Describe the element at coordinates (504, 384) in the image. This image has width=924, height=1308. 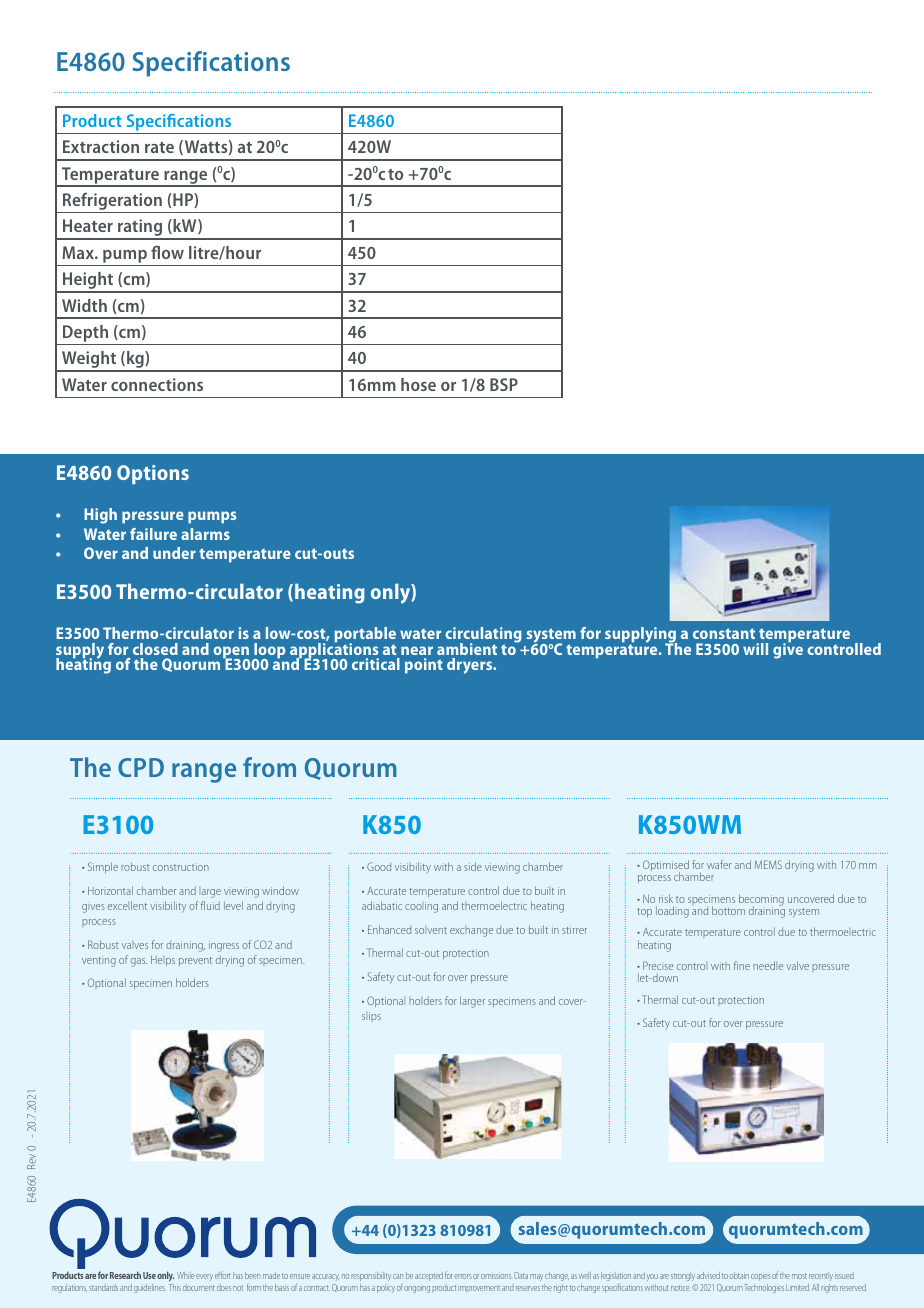
I see `BSP` at that location.
